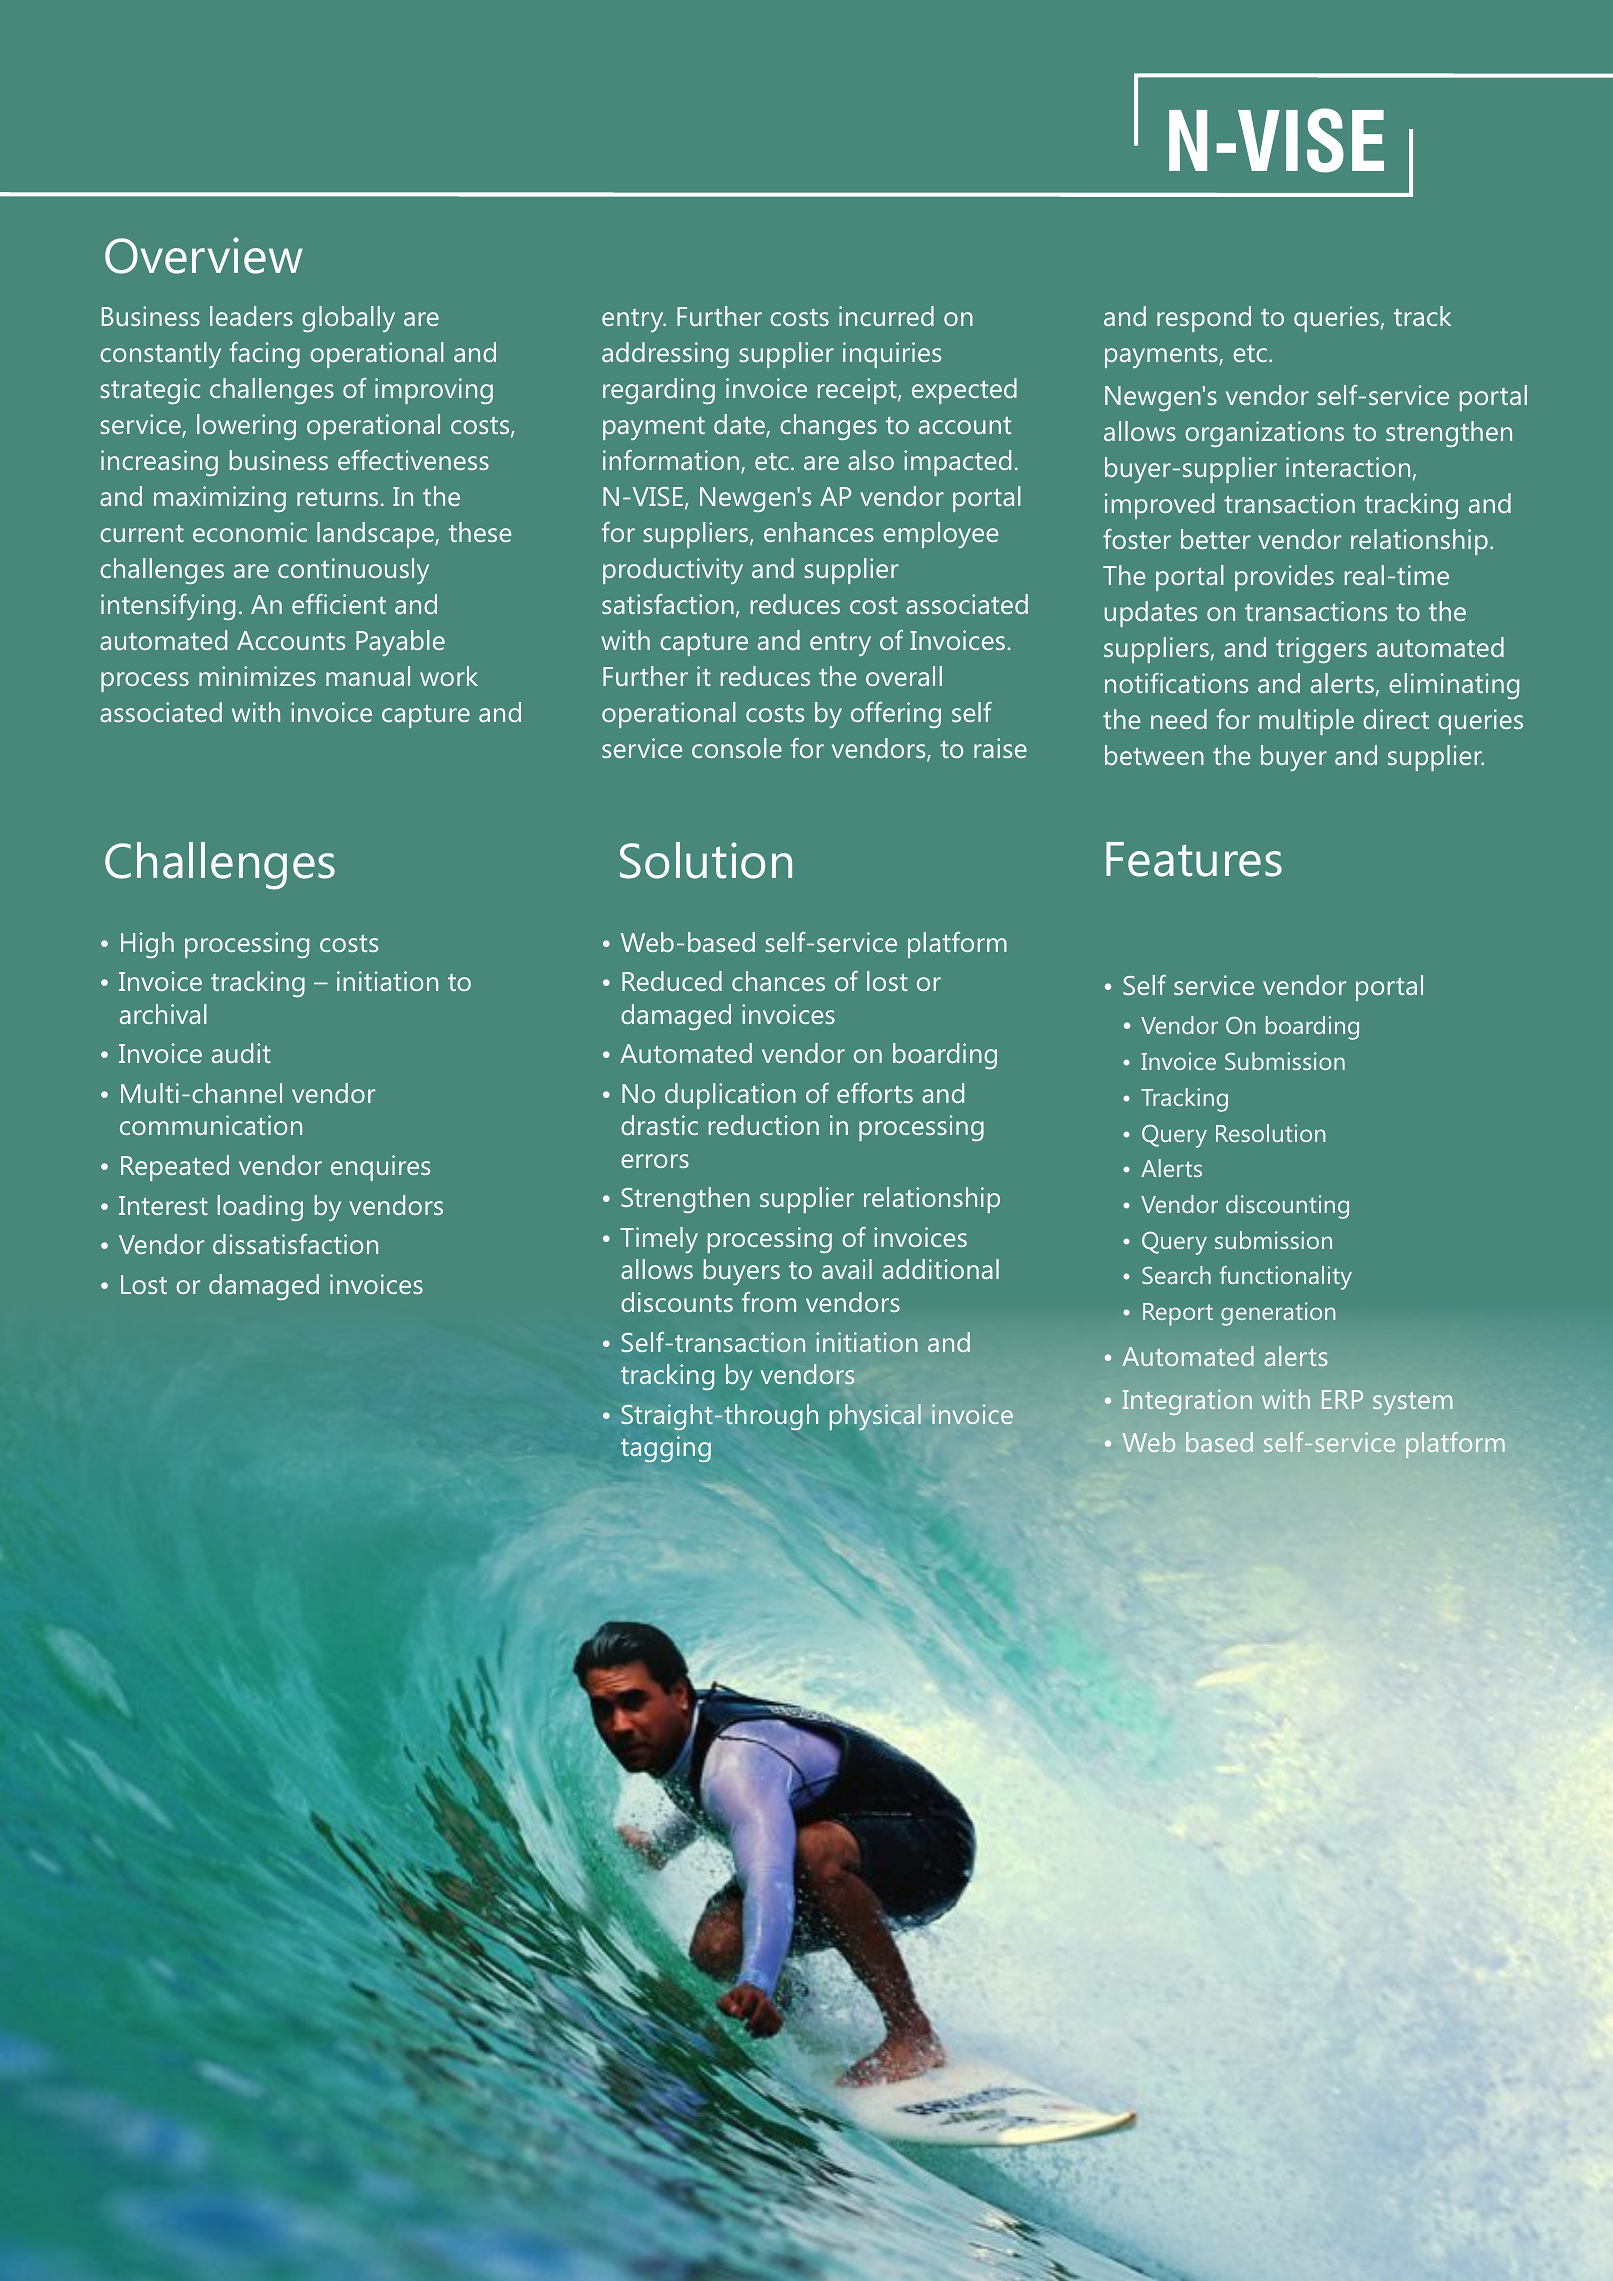 The height and width of the document is (2281, 1613). Describe the element at coordinates (1194, 859) in the document. I see `Features` at that location.
